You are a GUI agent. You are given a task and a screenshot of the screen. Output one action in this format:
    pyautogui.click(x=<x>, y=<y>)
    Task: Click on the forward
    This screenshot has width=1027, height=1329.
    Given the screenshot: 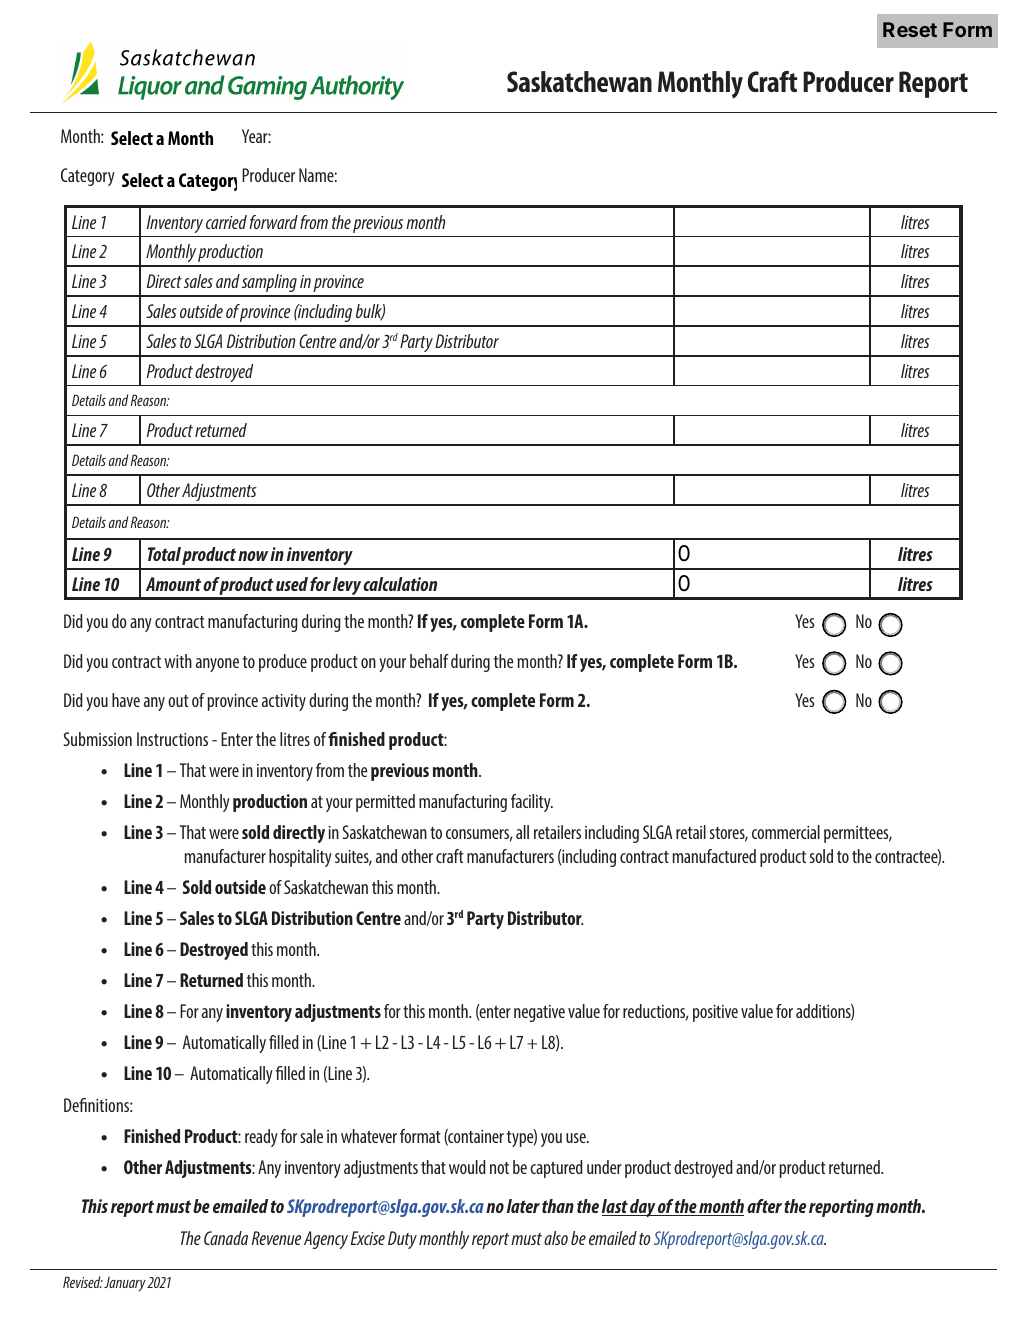 What is the action you would take?
    pyautogui.click(x=273, y=222)
